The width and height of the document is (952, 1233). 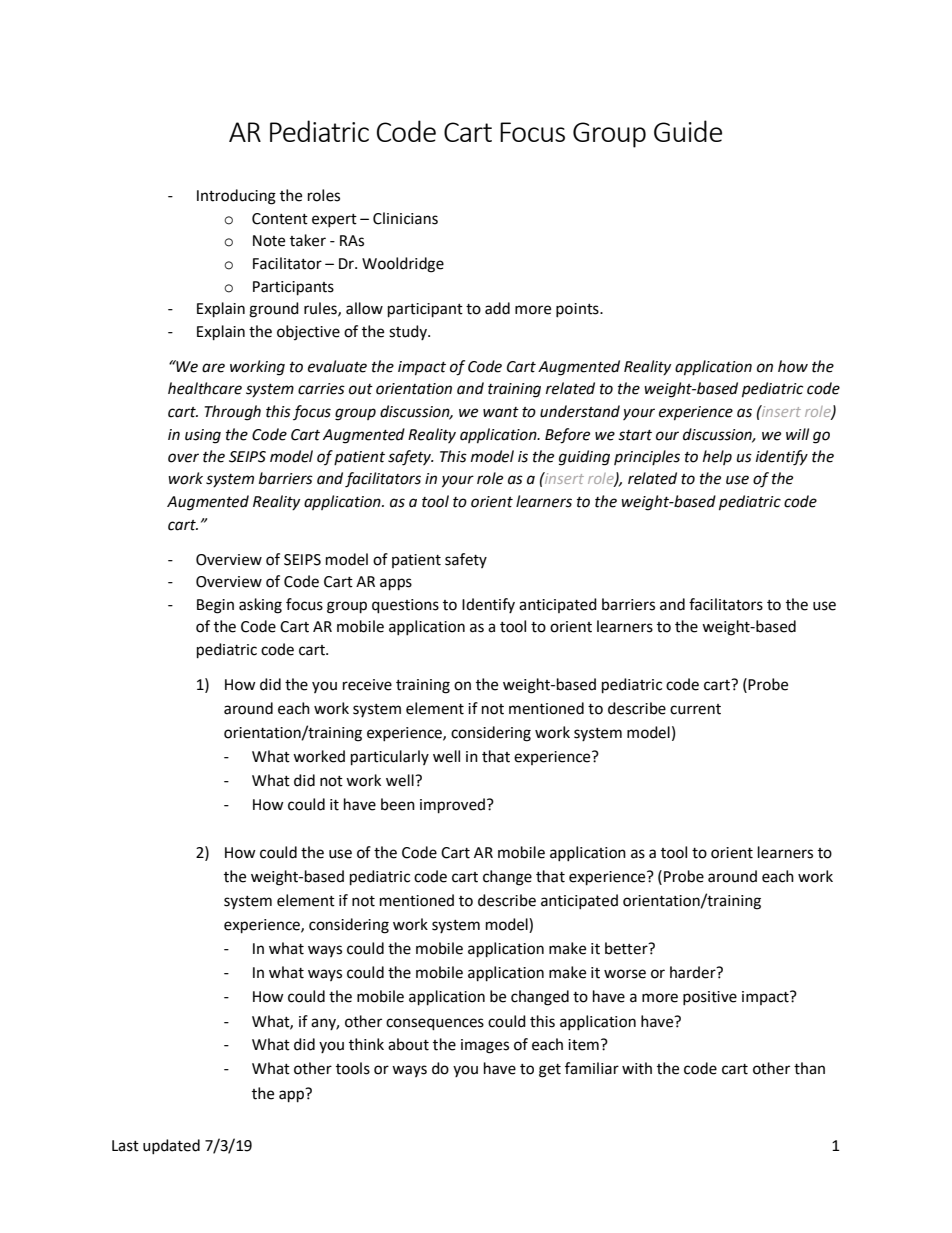 I want to click on particularly, so click(x=390, y=758).
